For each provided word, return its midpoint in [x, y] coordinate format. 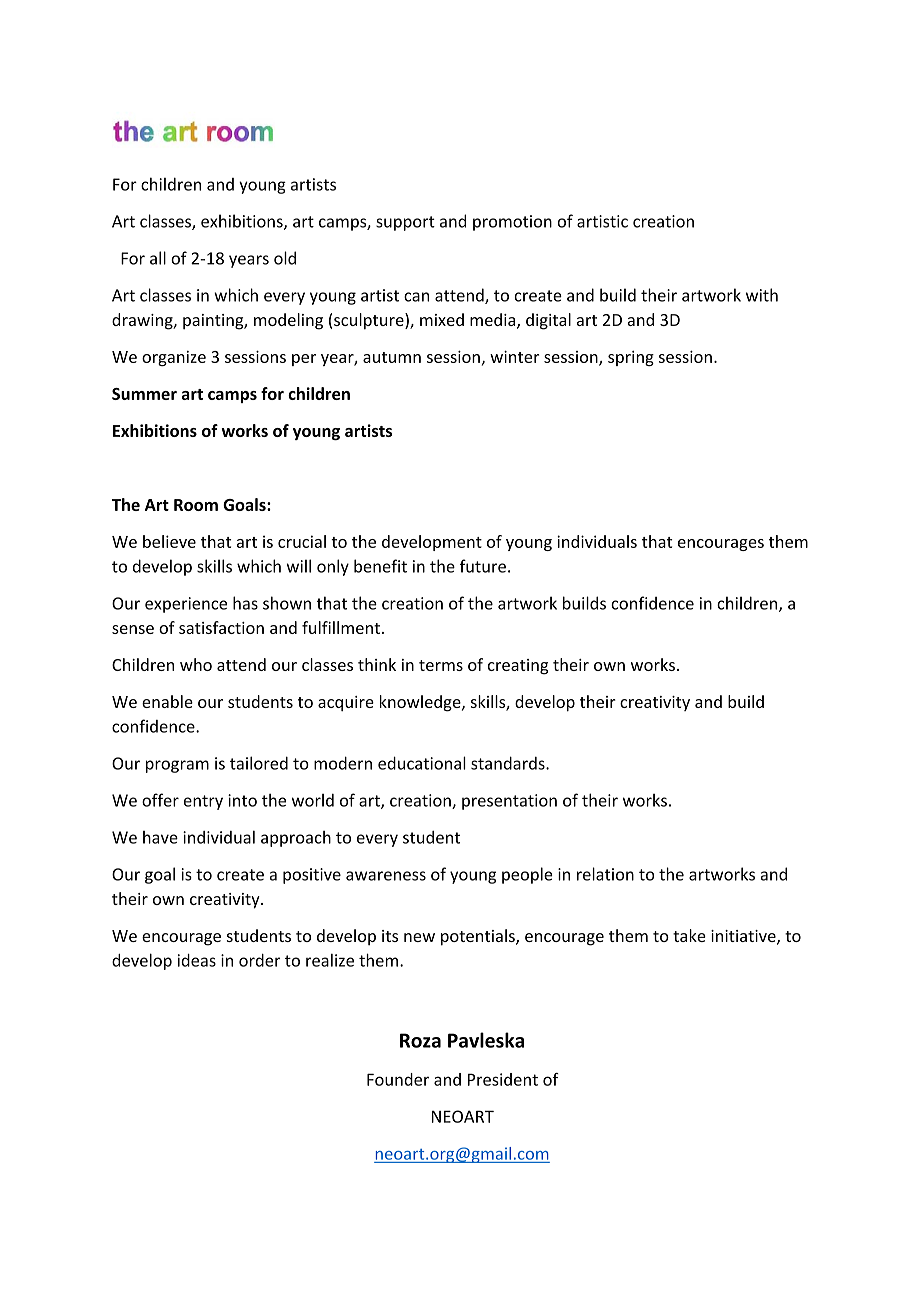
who [196, 664]
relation [605, 874]
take [689, 935]
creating [518, 667]
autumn [392, 357]
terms [441, 665]
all [158, 258]
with [762, 295]
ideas [197, 960]
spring [631, 358]
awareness [386, 876]
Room [196, 505]
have [160, 837]
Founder [398, 1079]
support [405, 223]
